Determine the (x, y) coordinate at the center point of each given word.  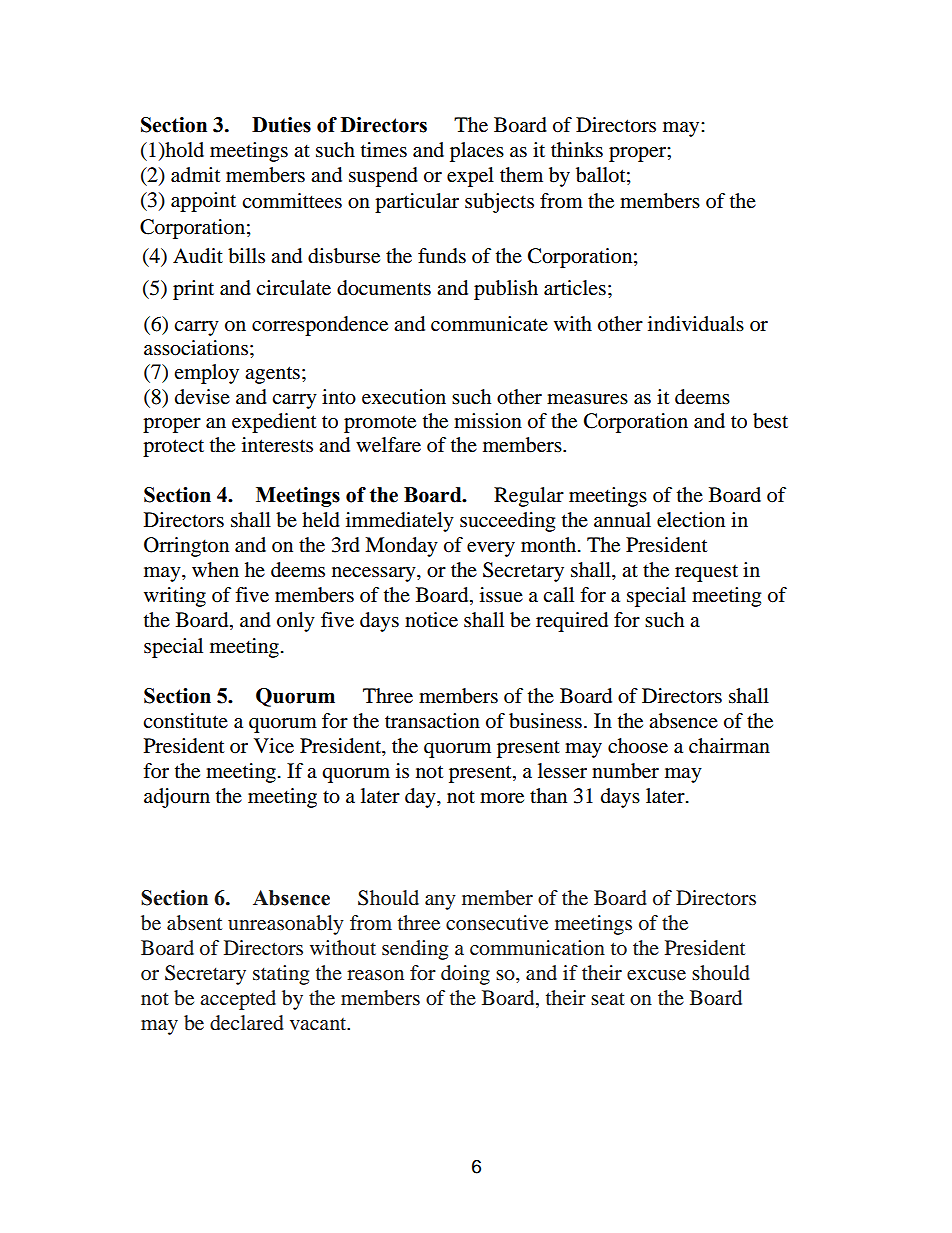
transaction (432, 721)
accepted (238, 1000)
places (477, 152)
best (770, 421)
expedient (274, 423)
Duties (281, 125)
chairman (729, 745)
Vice (274, 746)
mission (488, 421)
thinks (577, 150)
